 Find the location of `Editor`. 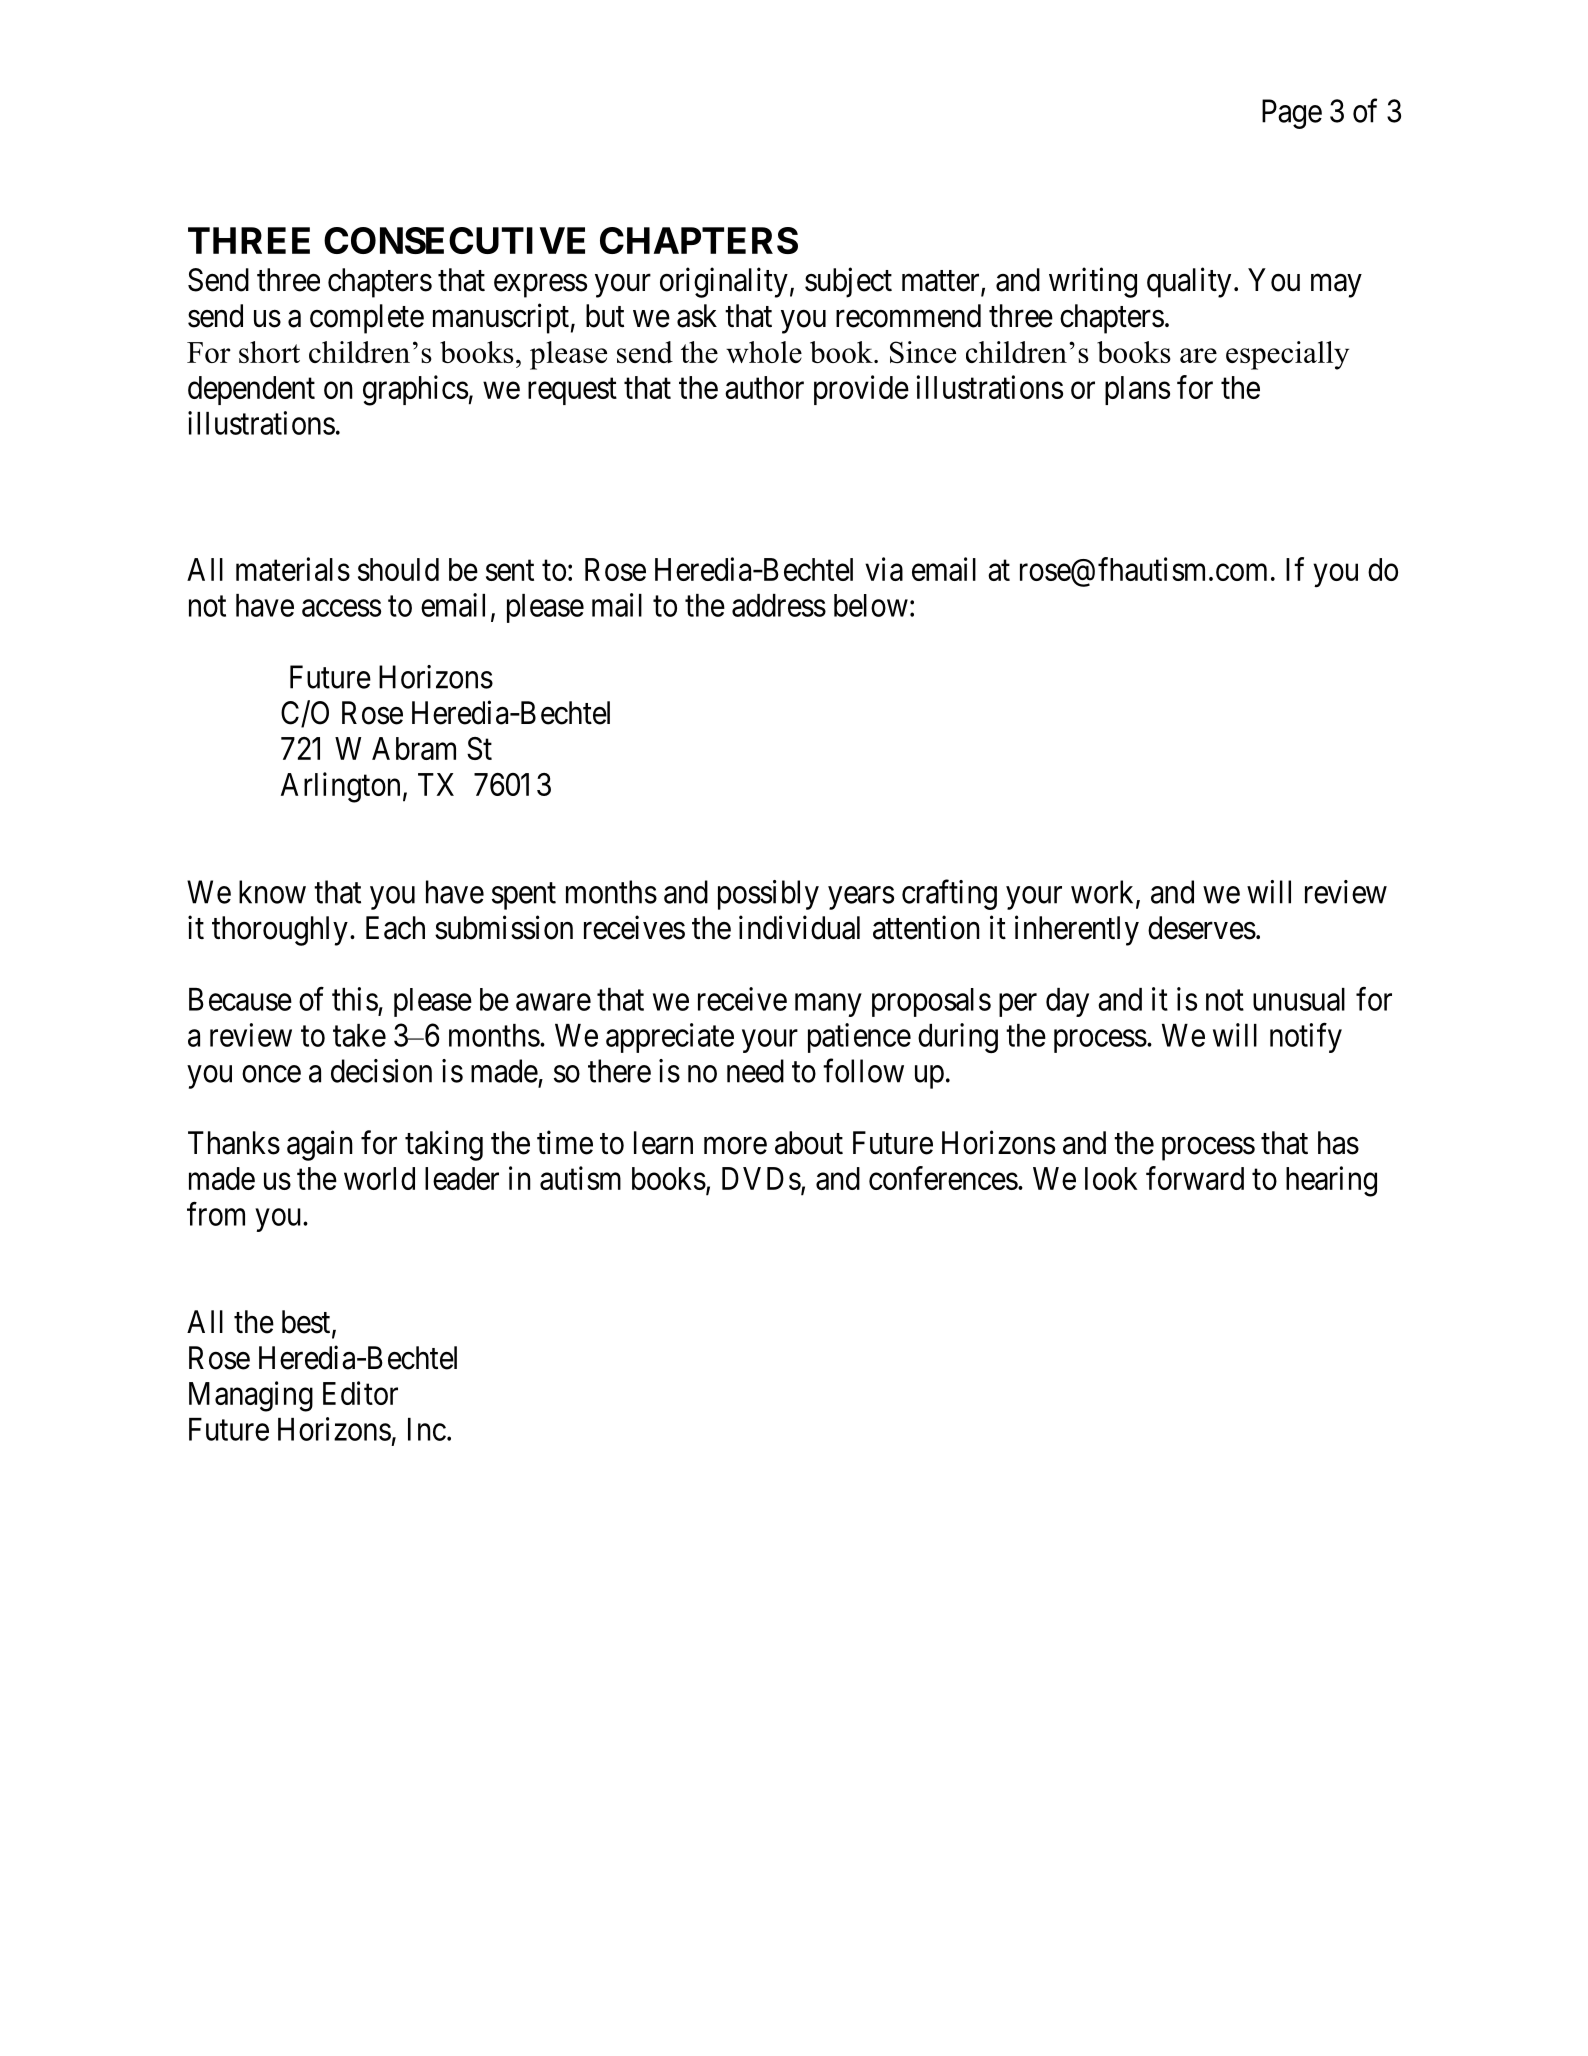

Editor is located at coordinates (360, 1393).
